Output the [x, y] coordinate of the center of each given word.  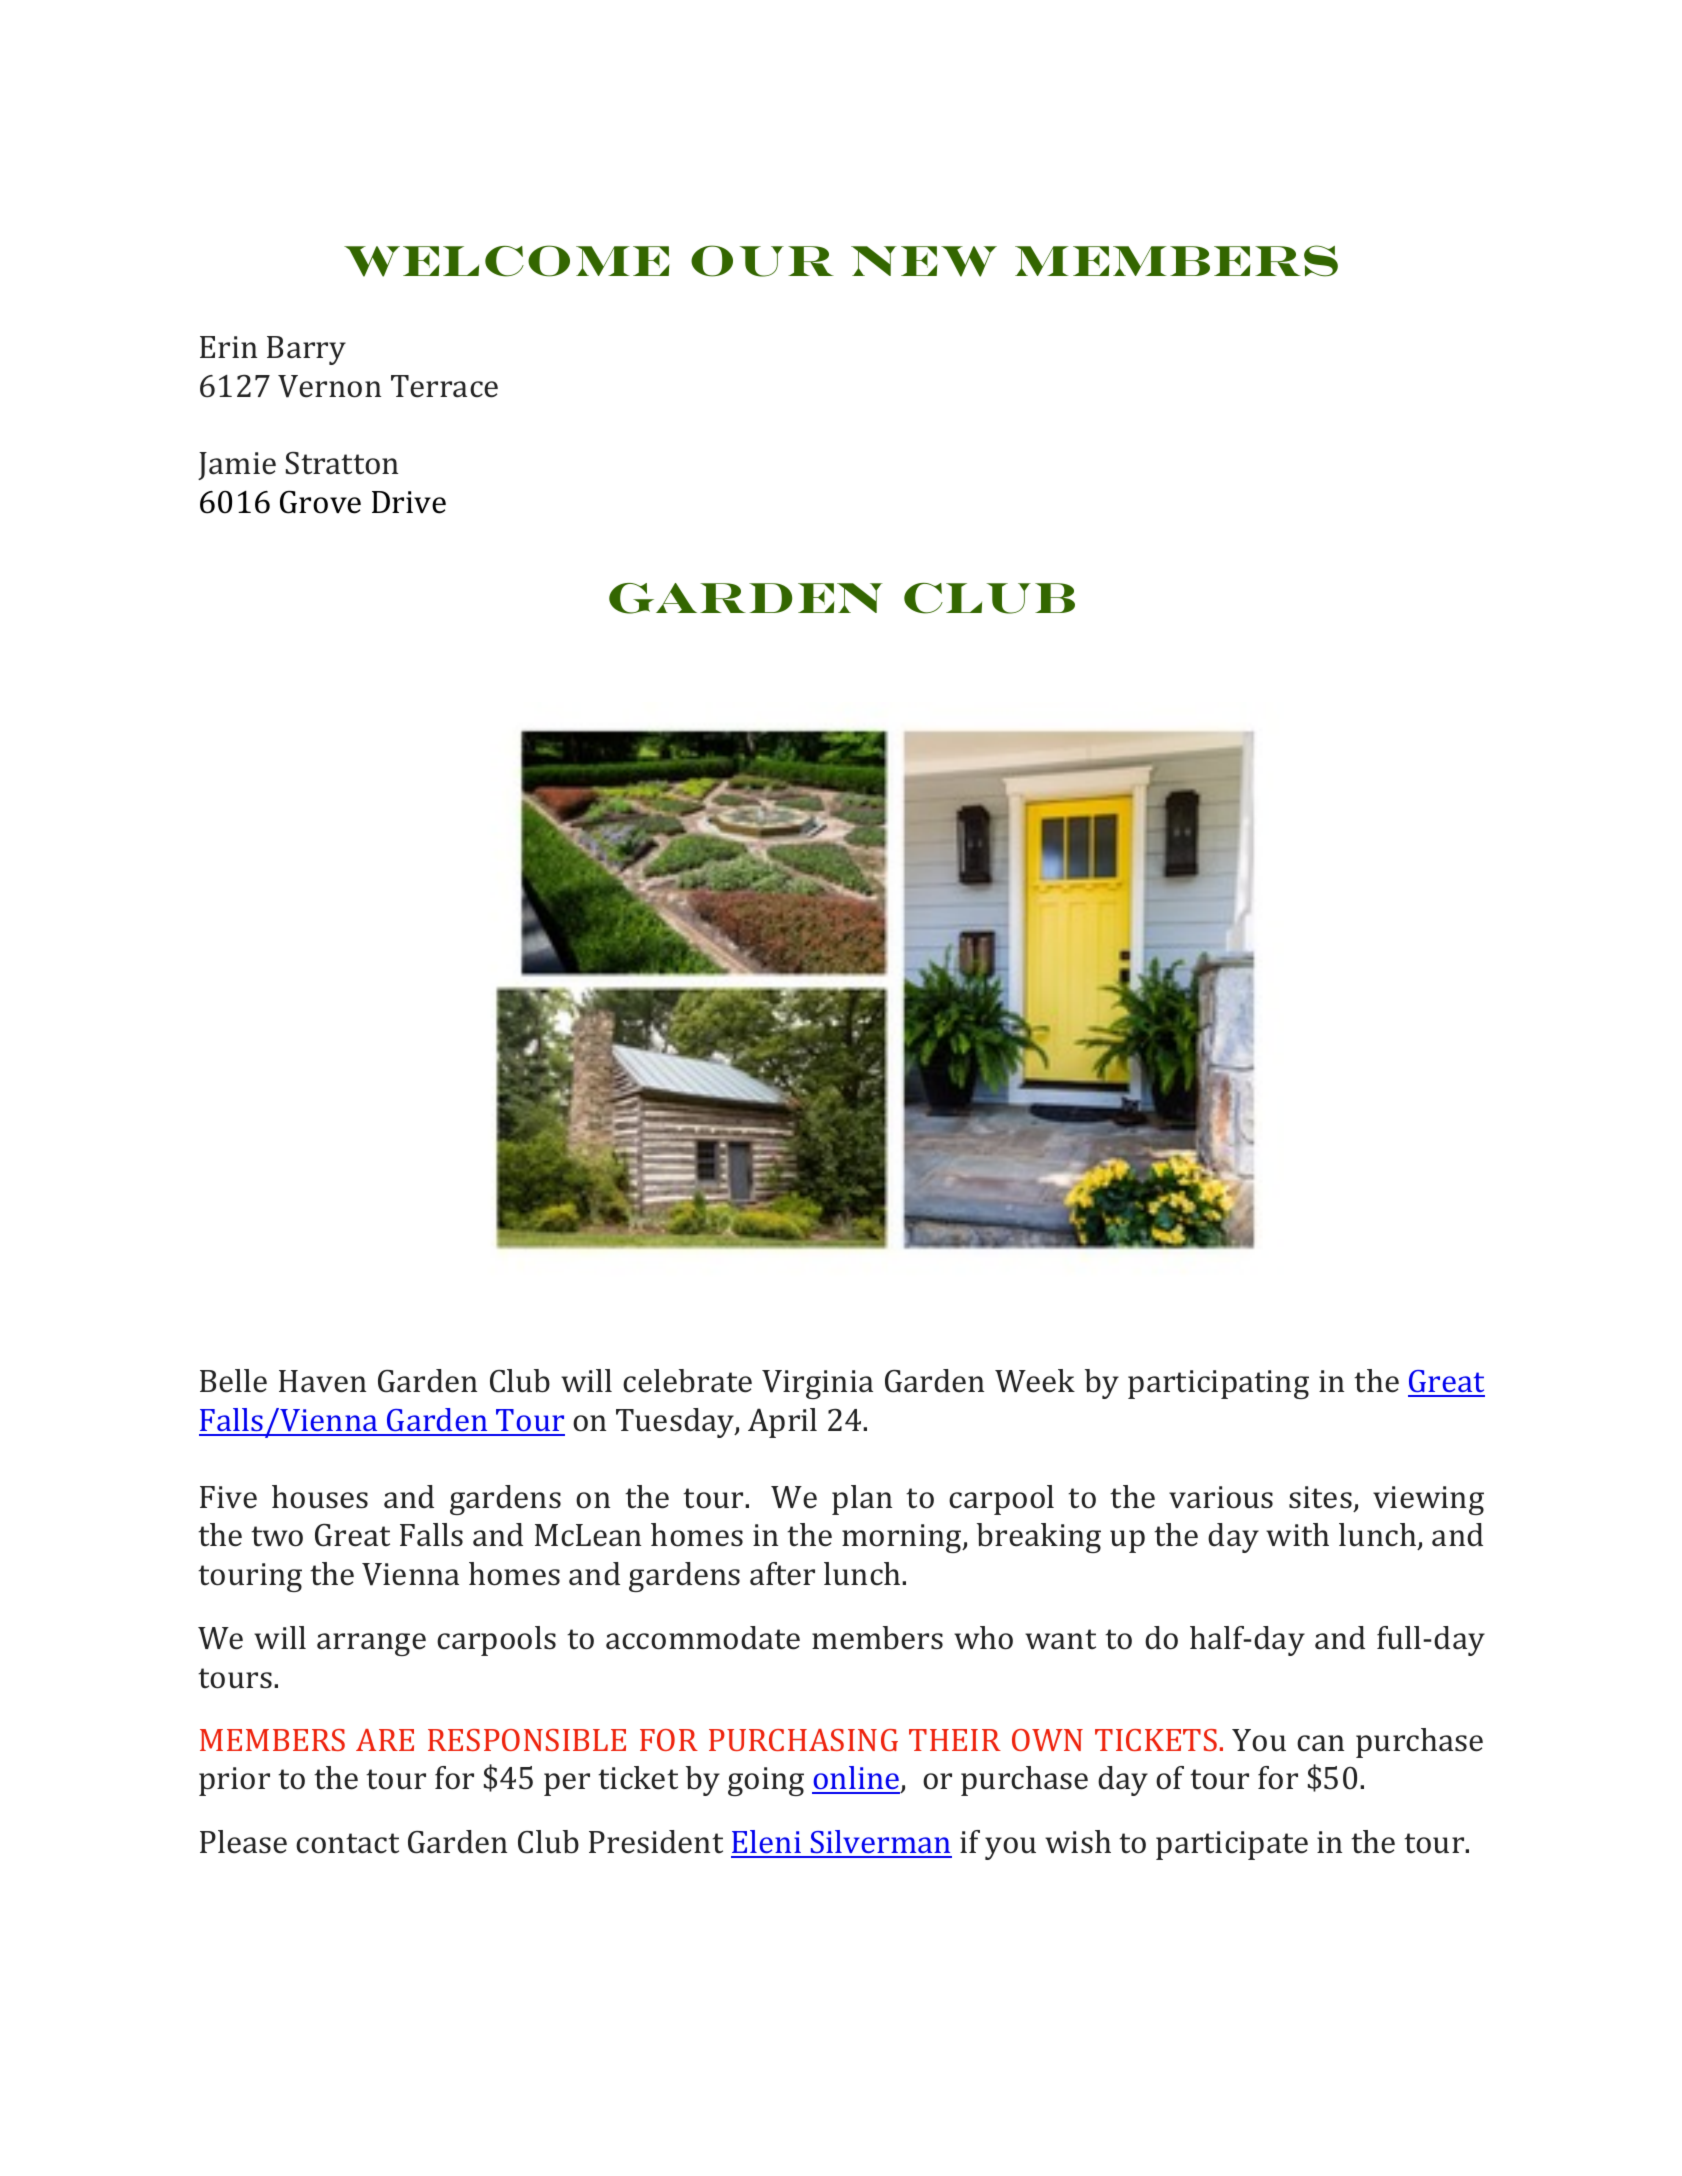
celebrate [687, 1381]
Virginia [817, 1384]
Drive [409, 502]
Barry [306, 350]
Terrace [444, 386]
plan [862, 1500]
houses [320, 1497]
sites [1320, 1497]
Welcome [507, 261]
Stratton [342, 463]
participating [1218, 1384]
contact [347, 1843]
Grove [320, 502]
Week [1035, 1381]
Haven [322, 1381]
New [924, 261]
